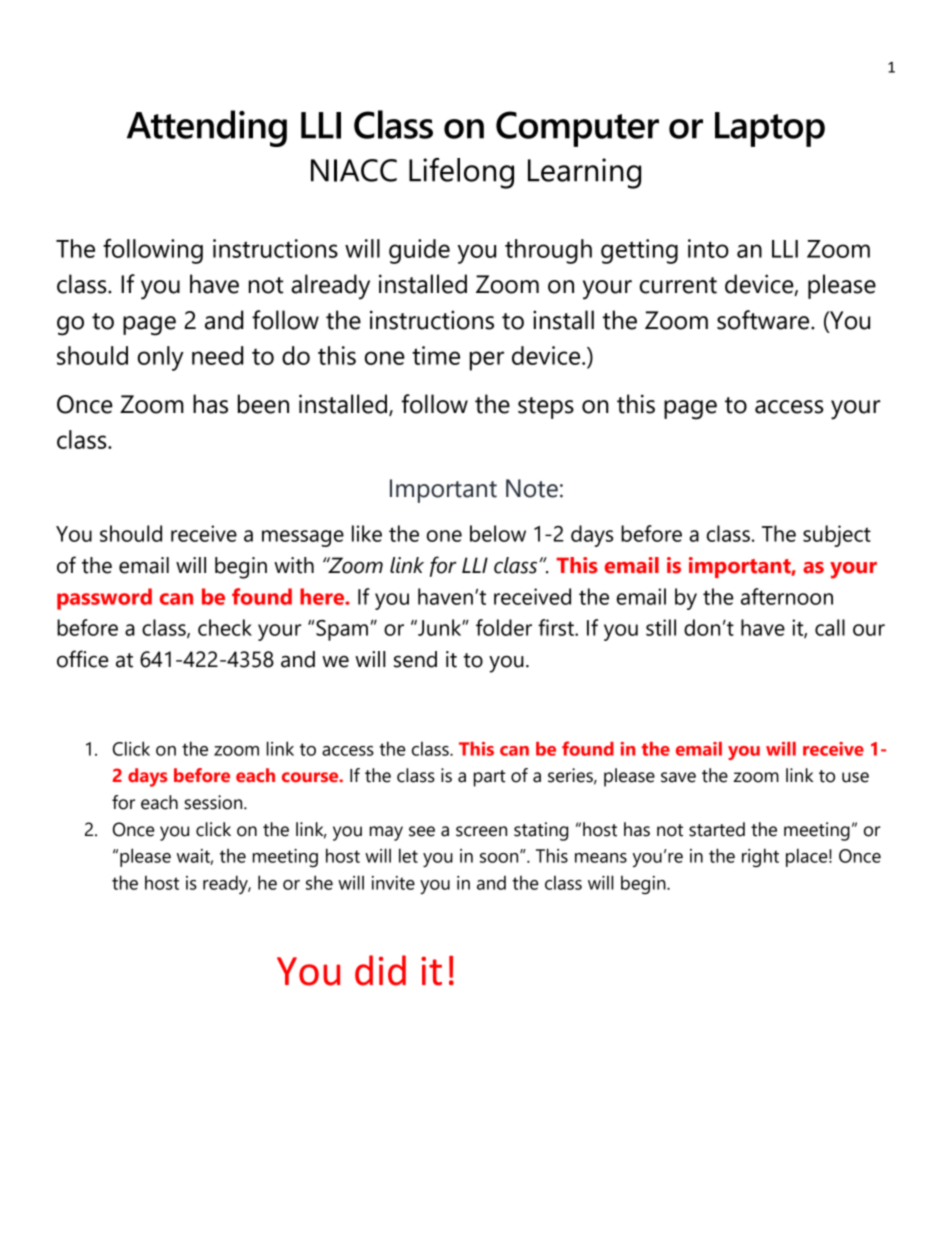 This screenshot has height=1233, width=952. Describe the element at coordinates (104, 599) in the screenshot. I see `password` at that location.
